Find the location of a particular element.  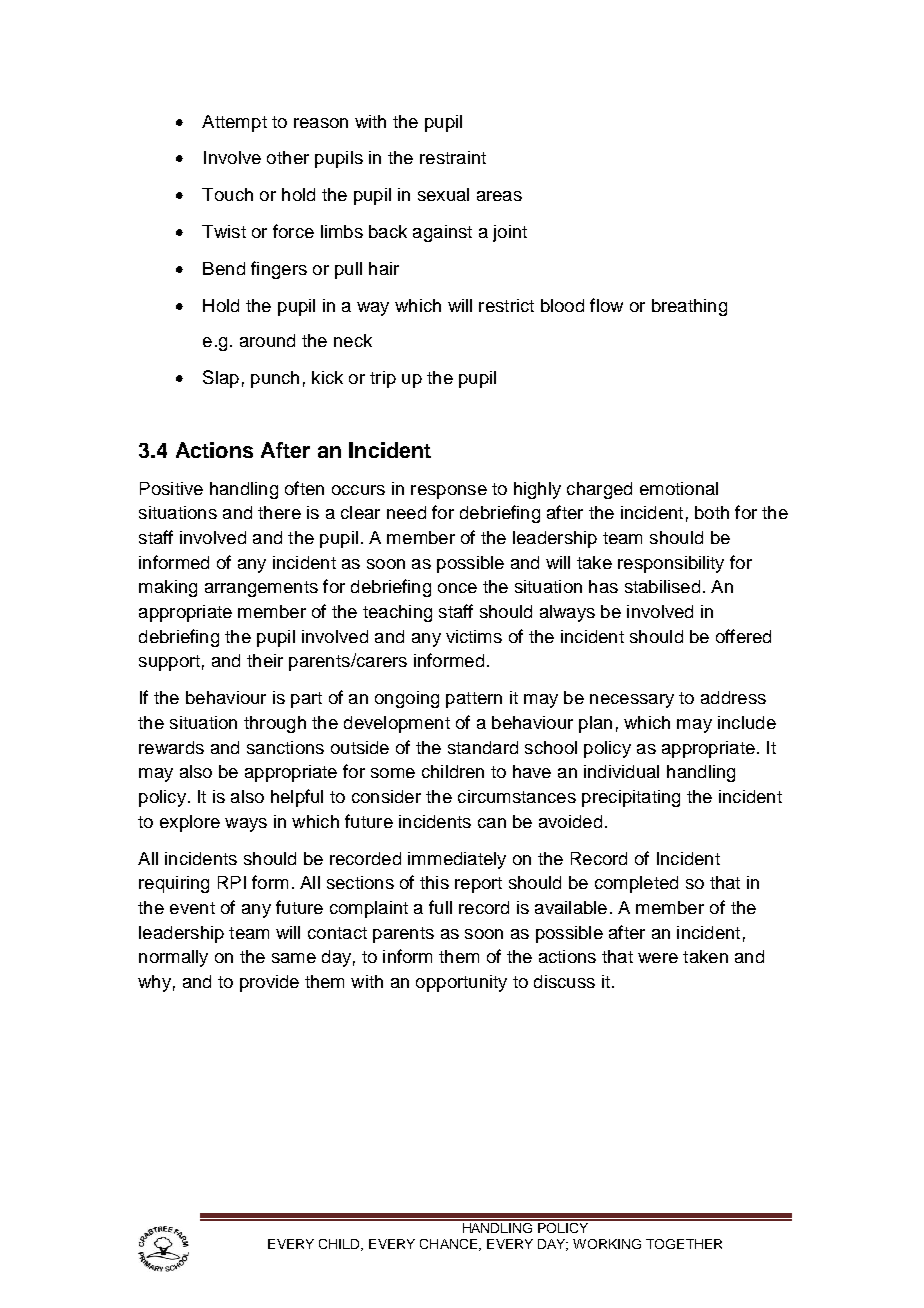

their is located at coordinates (265, 660).
